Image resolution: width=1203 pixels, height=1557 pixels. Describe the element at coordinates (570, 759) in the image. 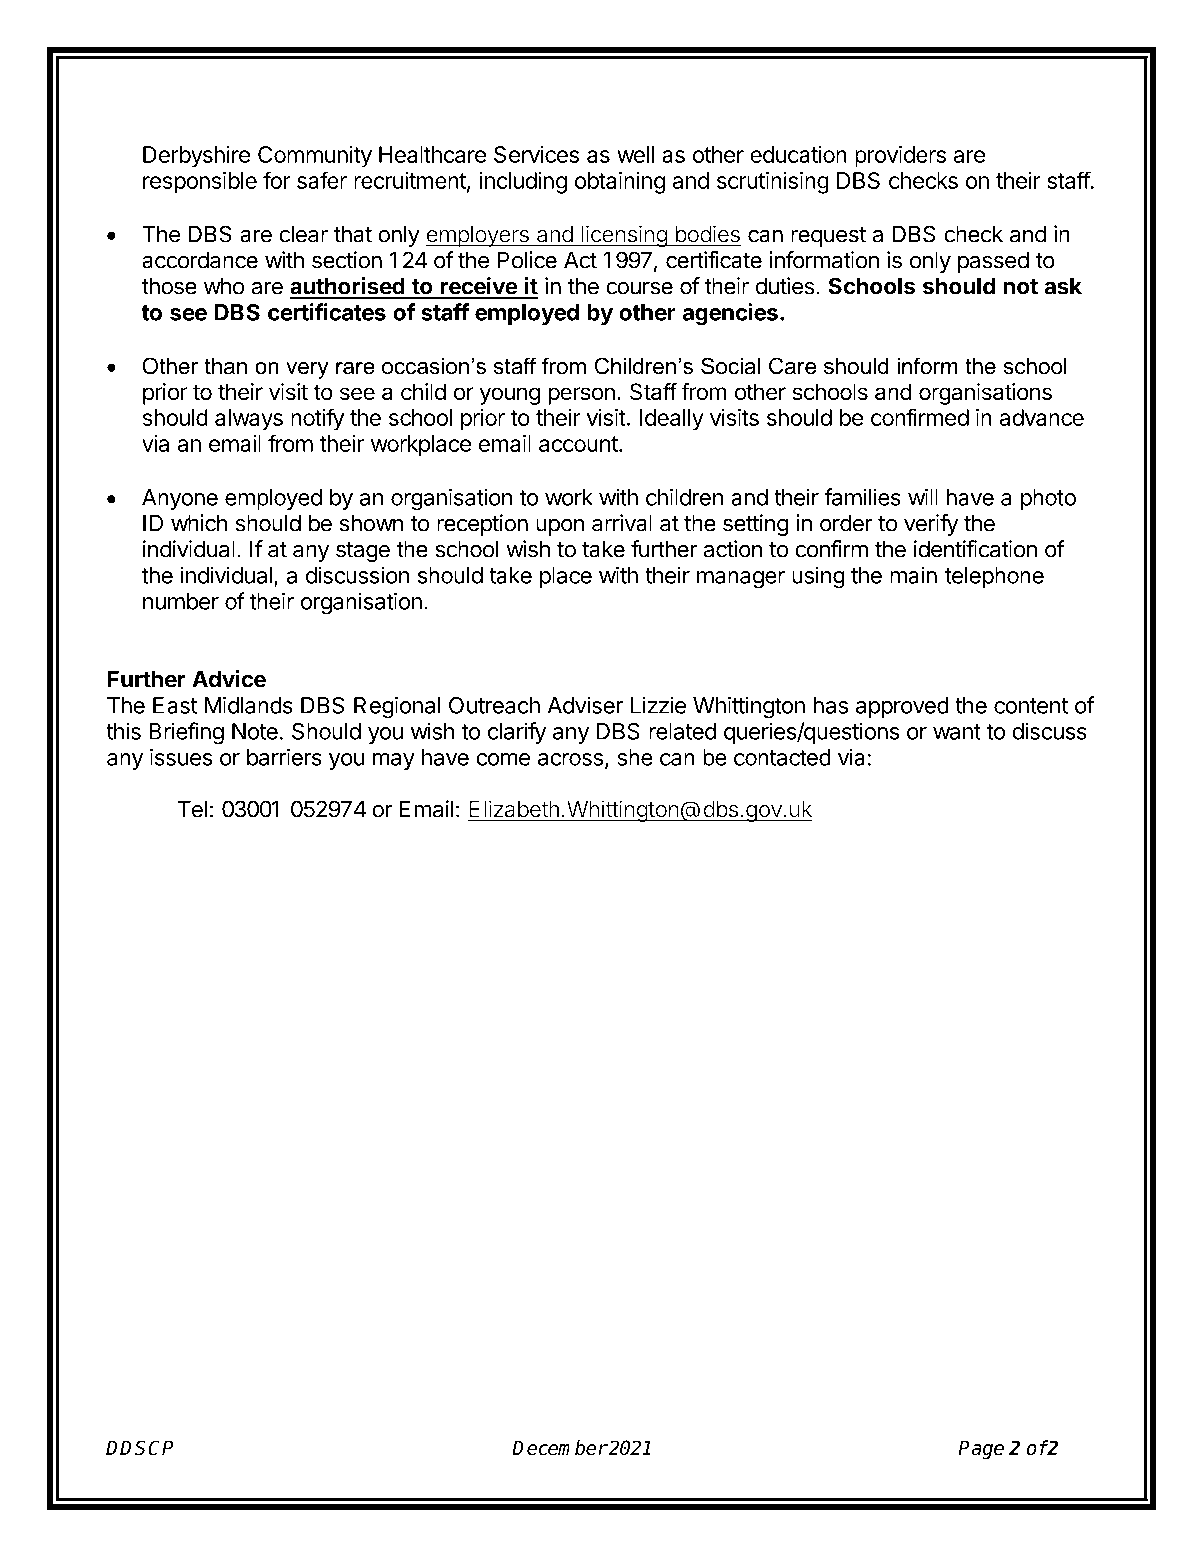

I see `across` at that location.
